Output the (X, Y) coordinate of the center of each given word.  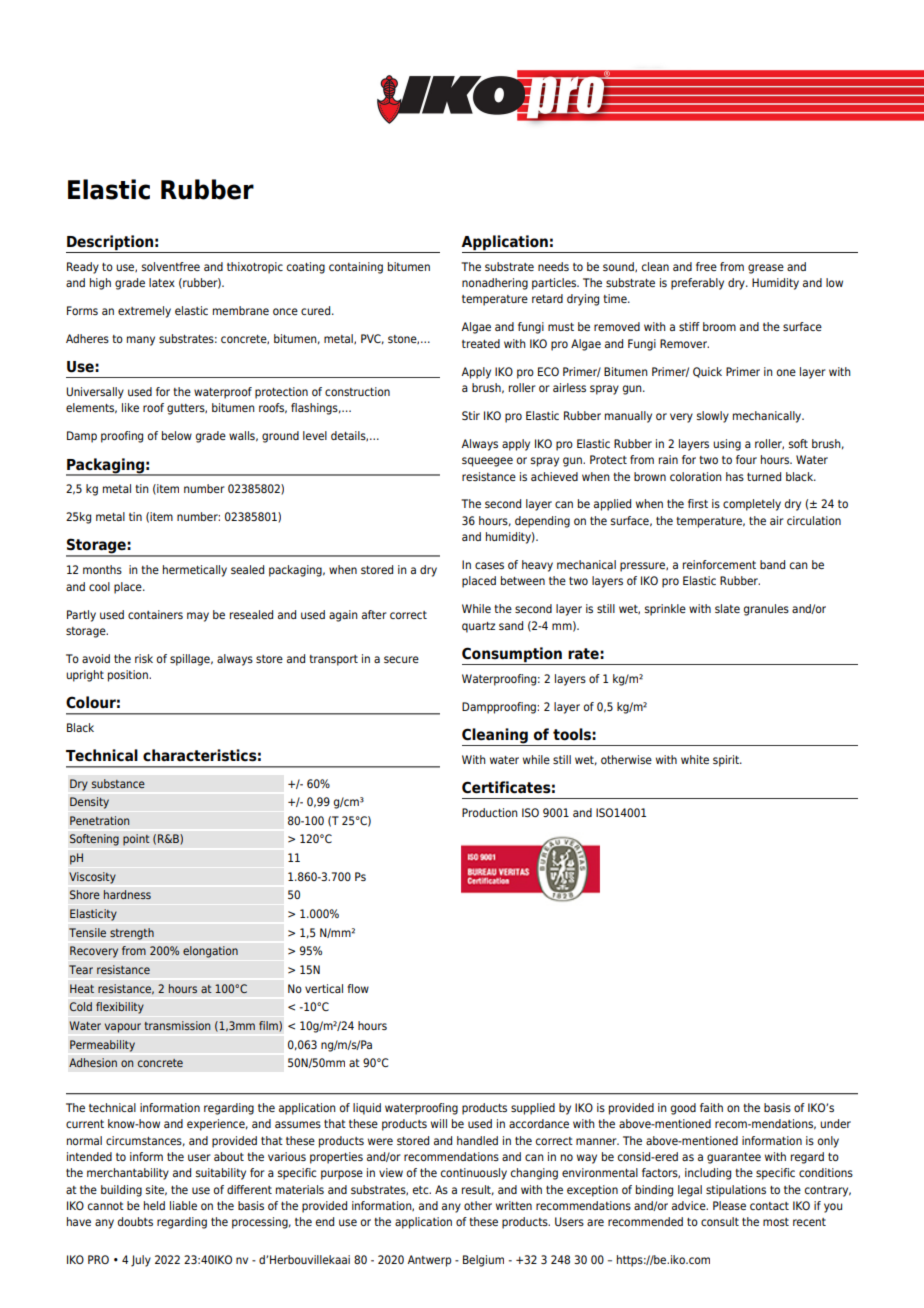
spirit (727, 761)
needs (553, 266)
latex (162, 282)
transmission (177, 1026)
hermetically (195, 571)
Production (490, 812)
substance (118, 783)
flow (358, 988)
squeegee (487, 462)
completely (752, 505)
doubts (135, 1221)
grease (766, 269)
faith (711, 1107)
